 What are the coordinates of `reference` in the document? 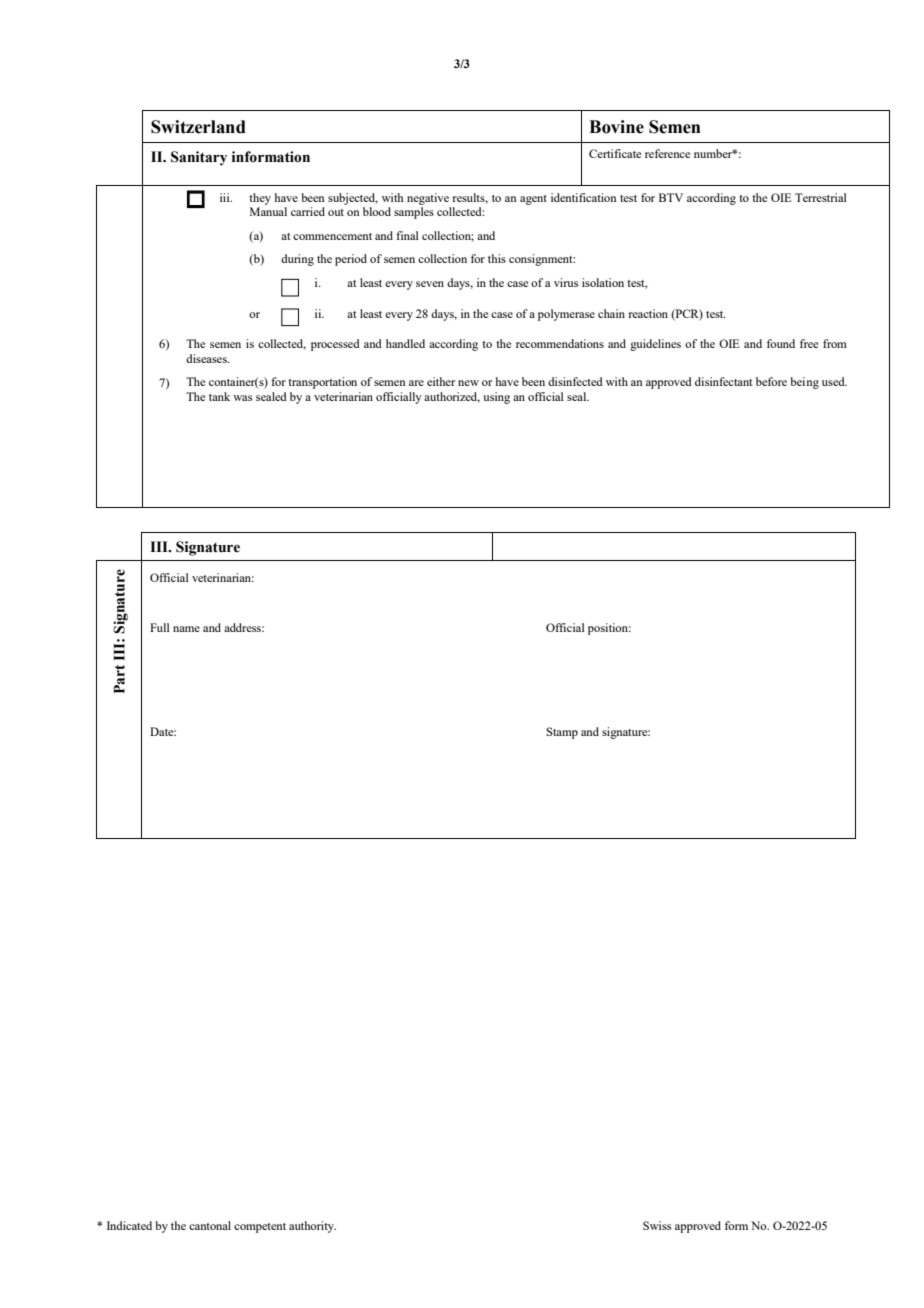 It's located at (667, 153).
